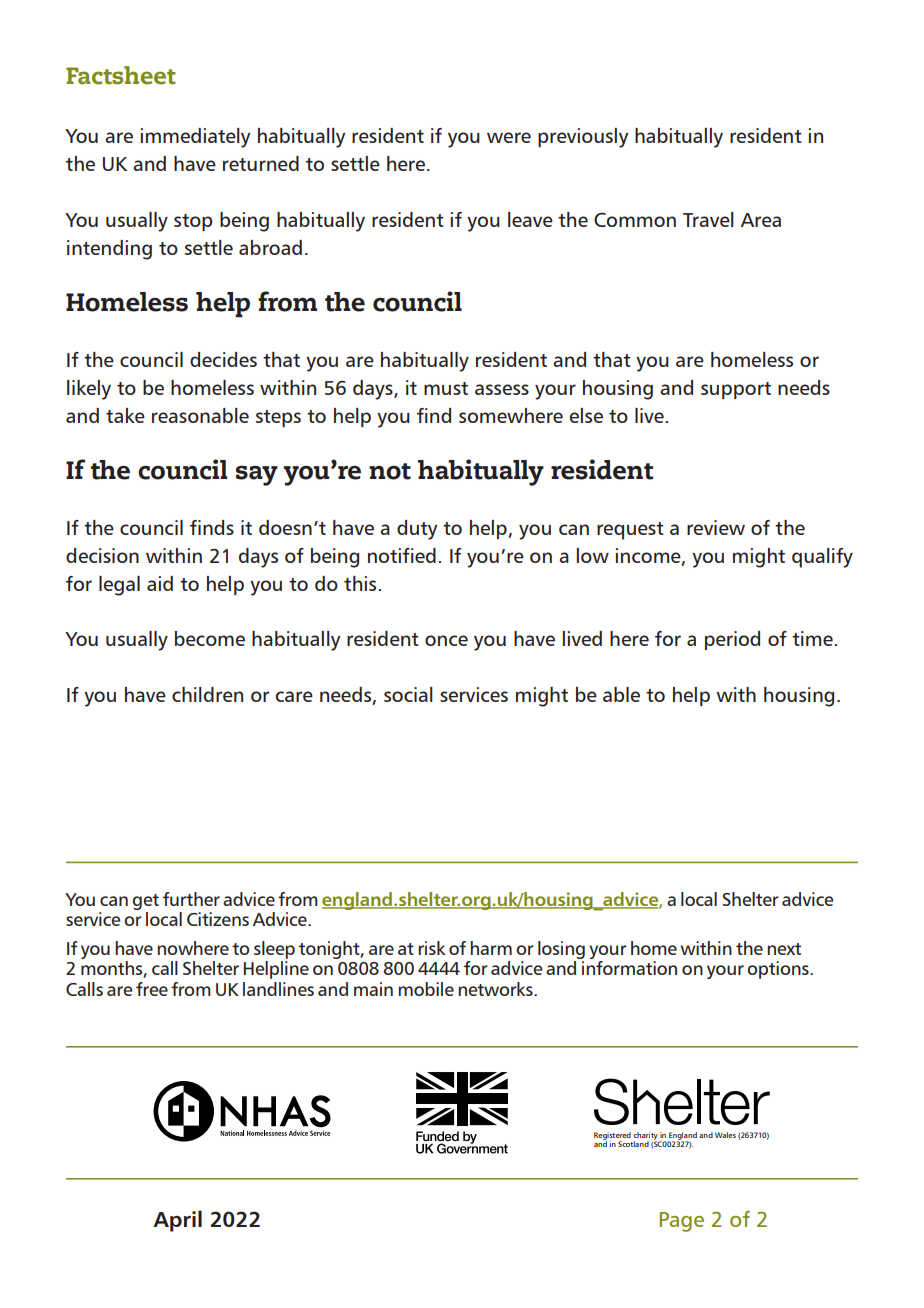 This screenshot has width=924, height=1308. I want to click on review, so click(716, 527).
